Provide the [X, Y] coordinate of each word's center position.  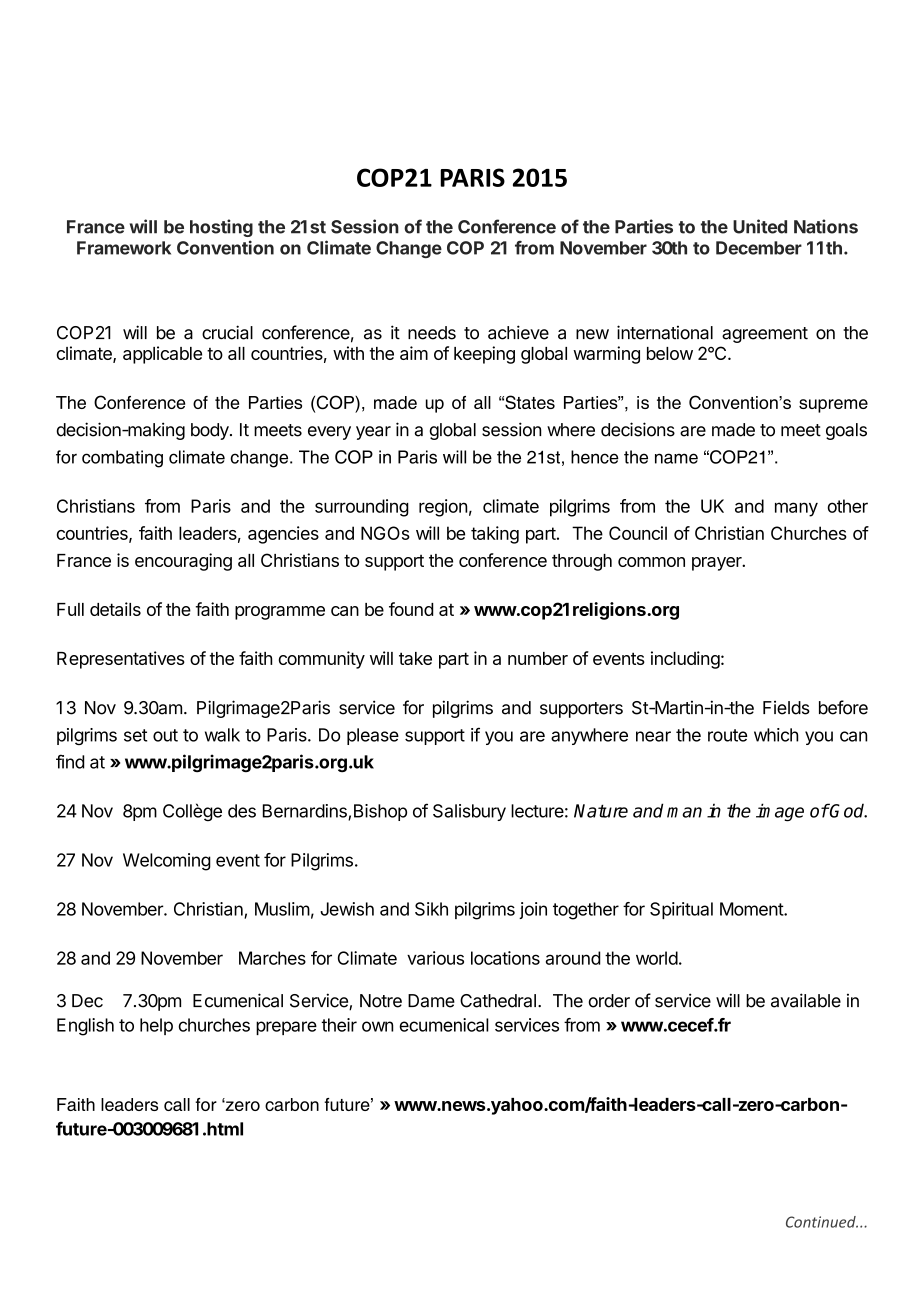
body [211, 431]
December [759, 248]
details [115, 609]
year [373, 433]
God [848, 810]
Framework [124, 248]
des [242, 811]
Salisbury [469, 812]
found [411, 609]
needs [432, 333]
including [685, 660]
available [806, 1000]
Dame [431, 1001]
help [156, 1026]
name [676, 458]
